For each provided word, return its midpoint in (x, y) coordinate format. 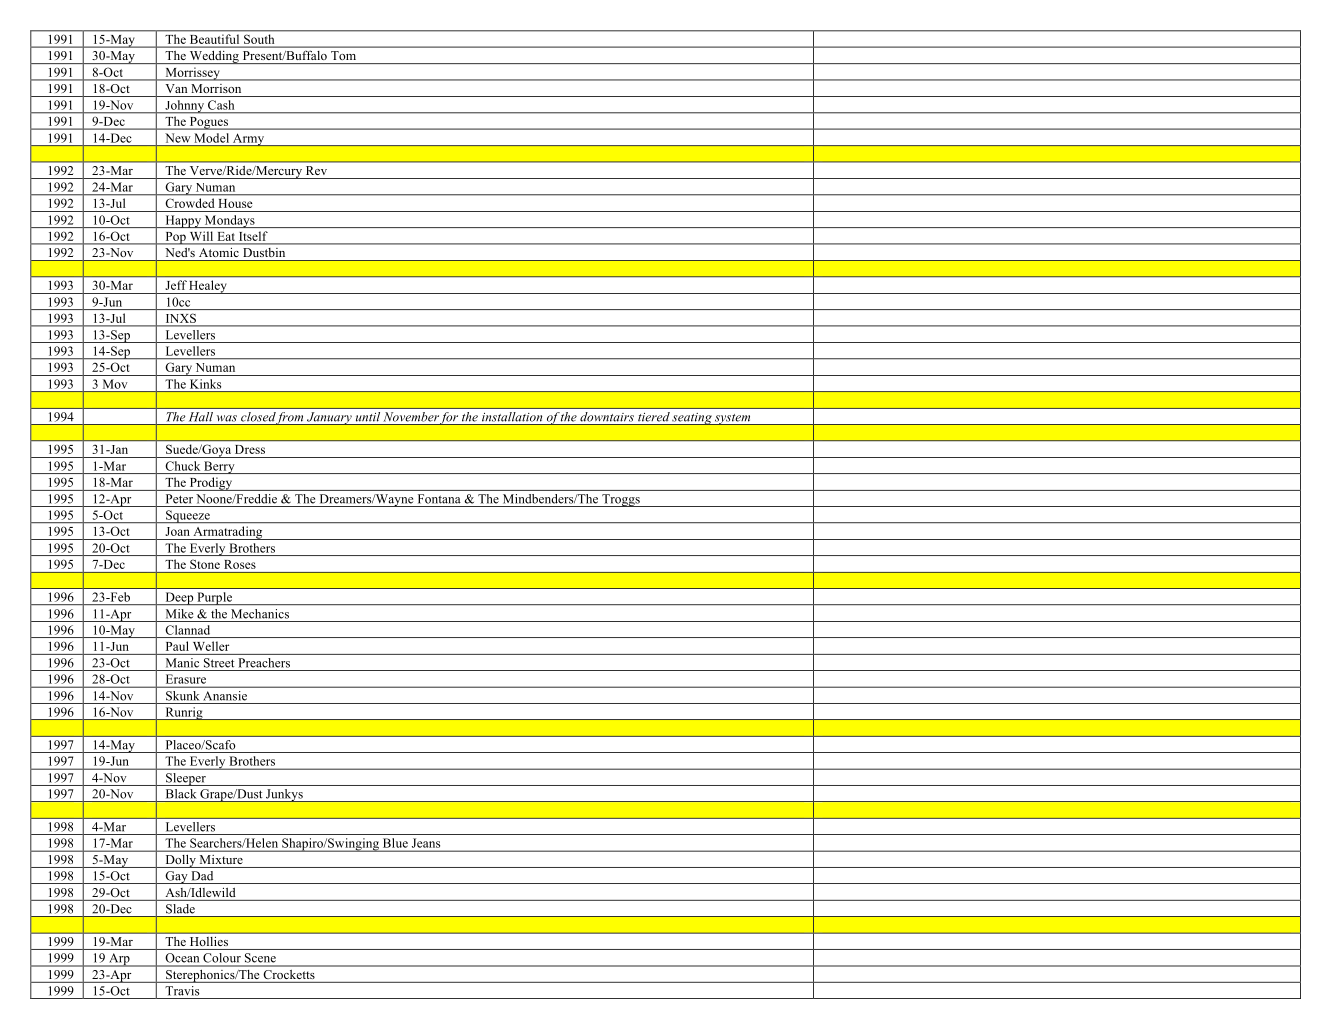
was (227, 418)
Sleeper (186, 779)
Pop (175, 238)
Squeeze (188, 516)
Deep (179, 598)
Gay (176, 877)
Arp (119, 960)
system (733, 419)
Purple (214, 598)
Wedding (214, 57)
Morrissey (192, 74)
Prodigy (211, 484)
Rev (316, 170)
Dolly (180, 861)
